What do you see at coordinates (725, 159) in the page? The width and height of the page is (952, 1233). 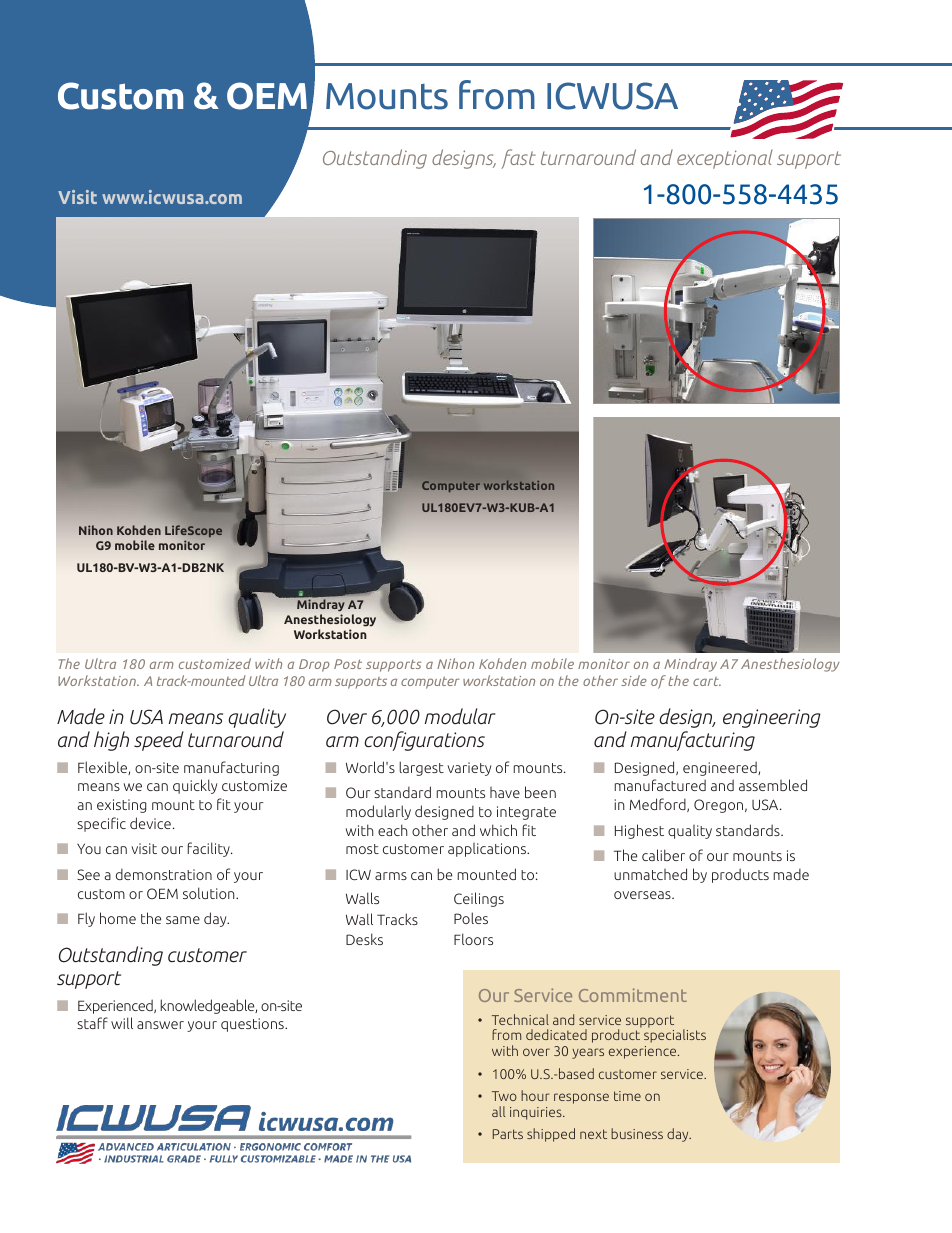 I see `exceptional` at bounding box center [725, 159].
